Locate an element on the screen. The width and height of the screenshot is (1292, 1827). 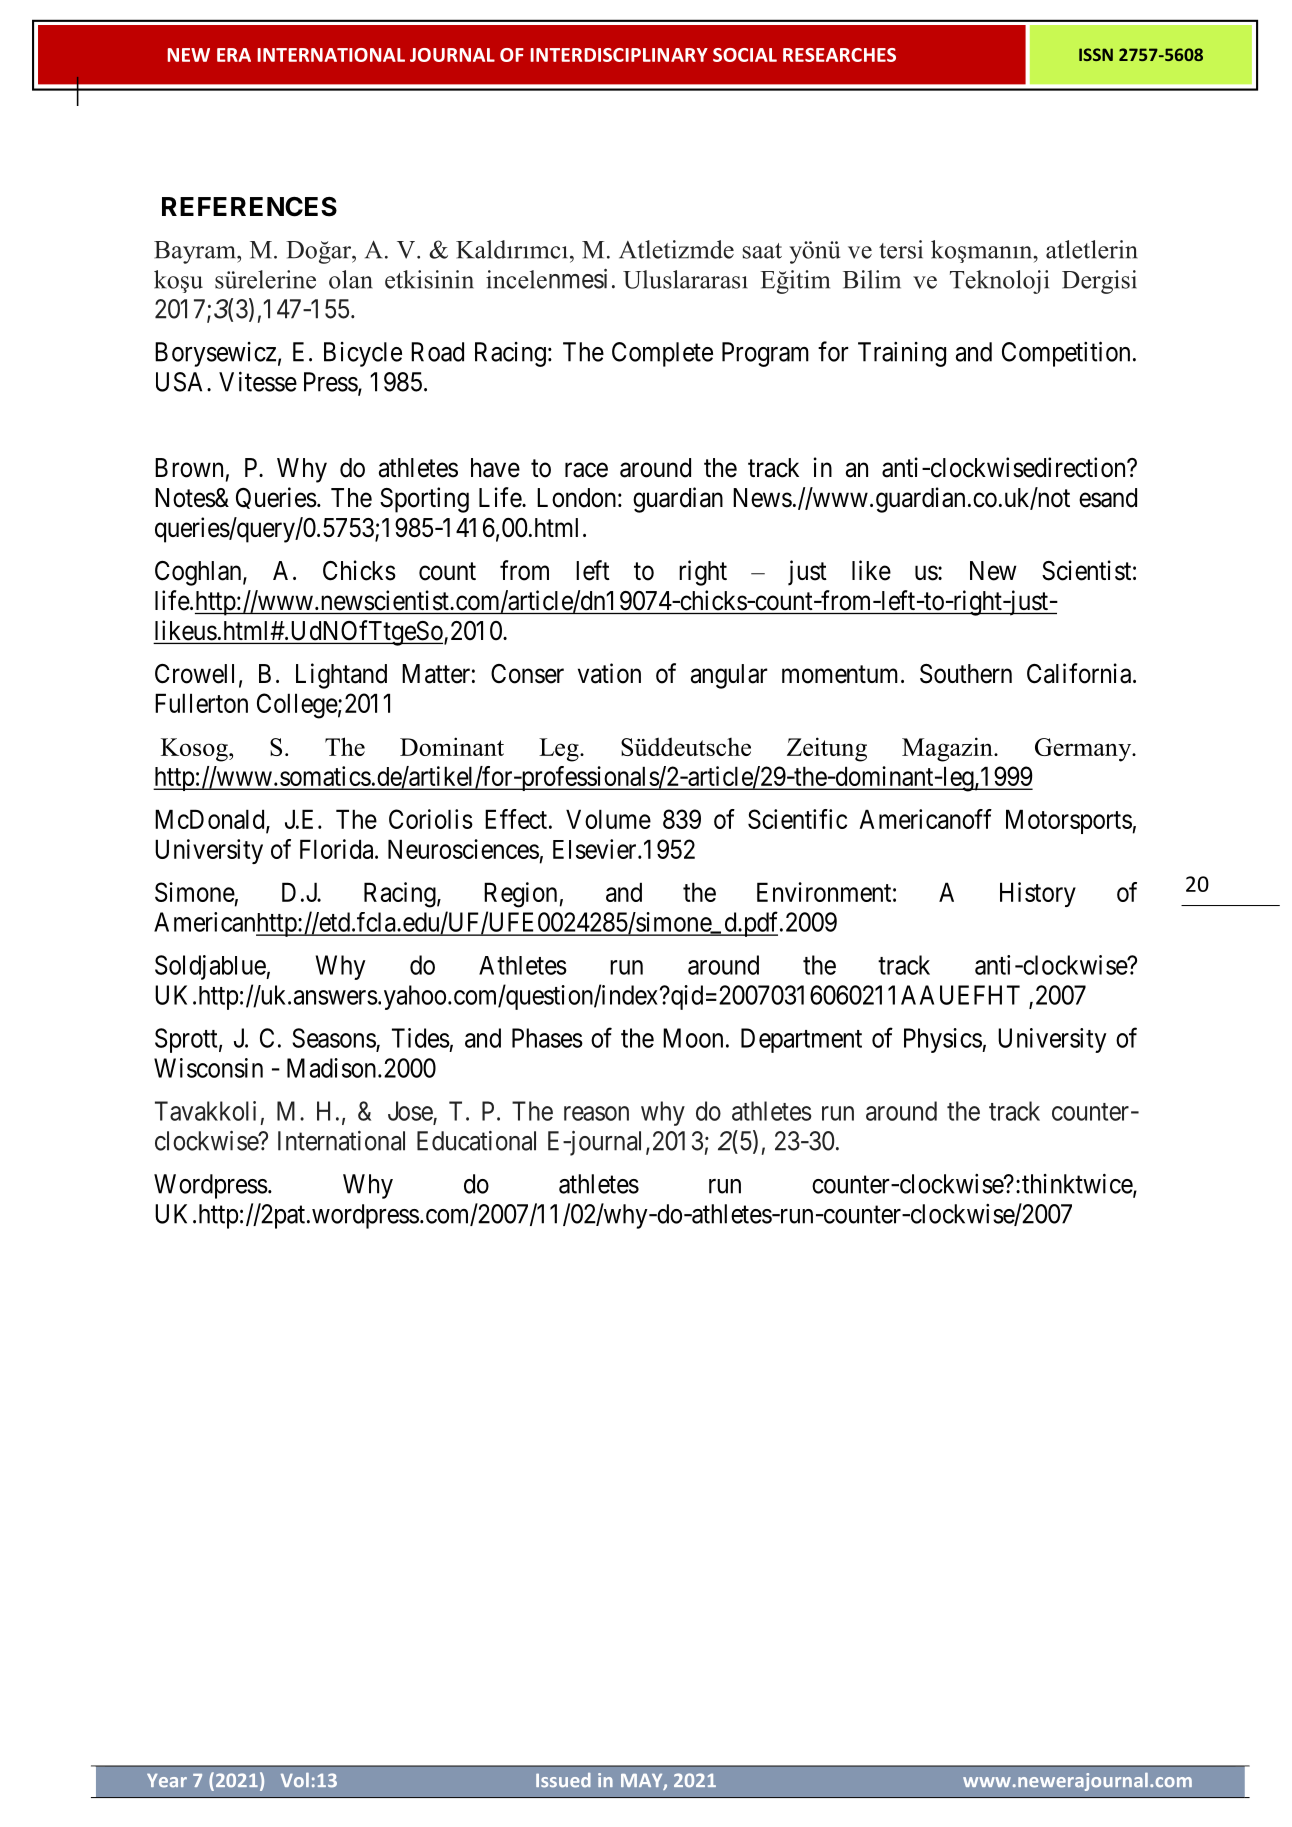
Florida is located at coordinates (338, 849).
